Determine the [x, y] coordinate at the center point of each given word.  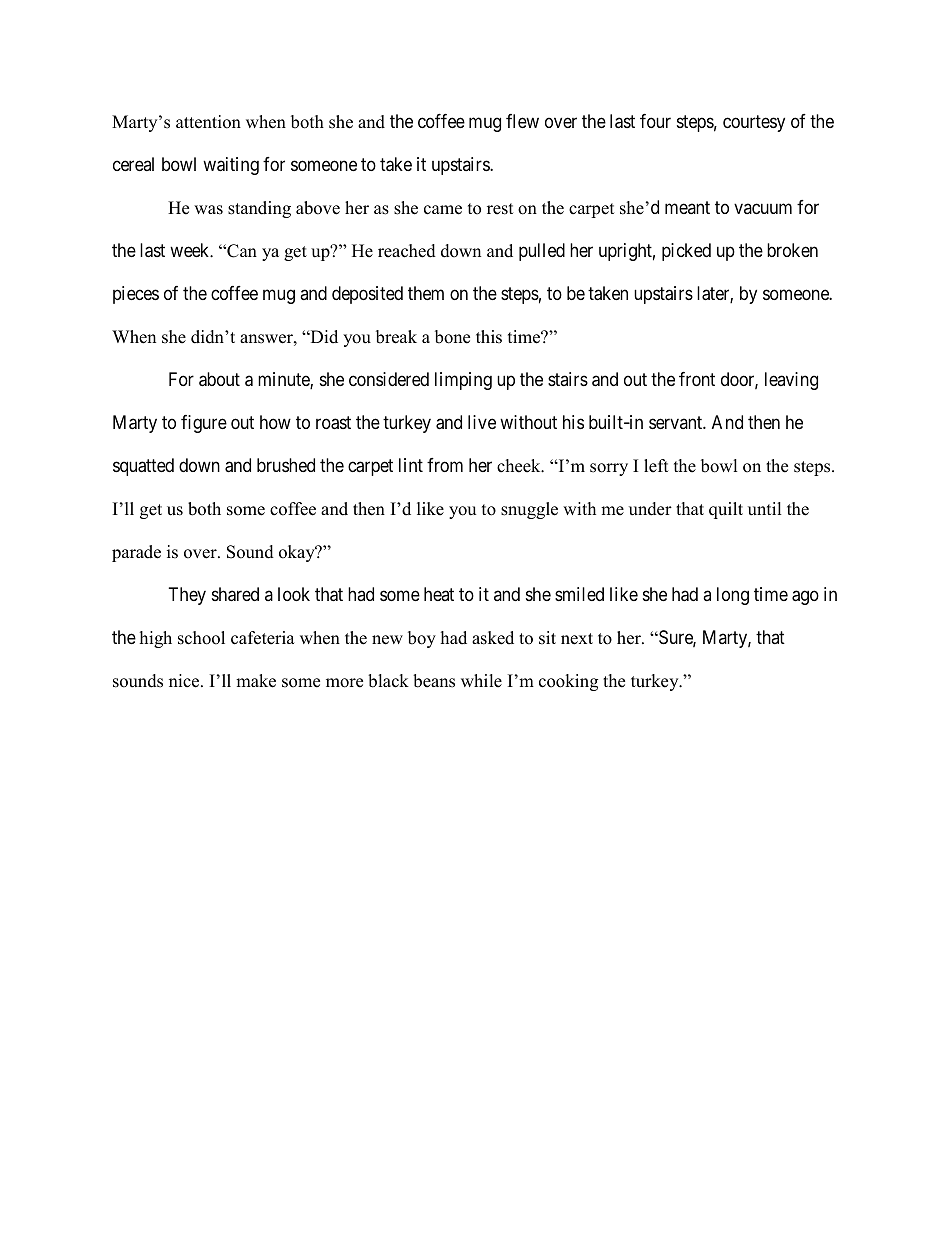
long [733, 596]
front [697, 379]
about [219, 379]
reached [407, 251]
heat [439, 594]
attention [208, 122]
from [445, 465]
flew [522, 121]
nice [185, 681]
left [656, 466]
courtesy [754, 124]
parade [136, 553]
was [208, 210]
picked [686, 252]
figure [204, 424]
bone [452, 337]
